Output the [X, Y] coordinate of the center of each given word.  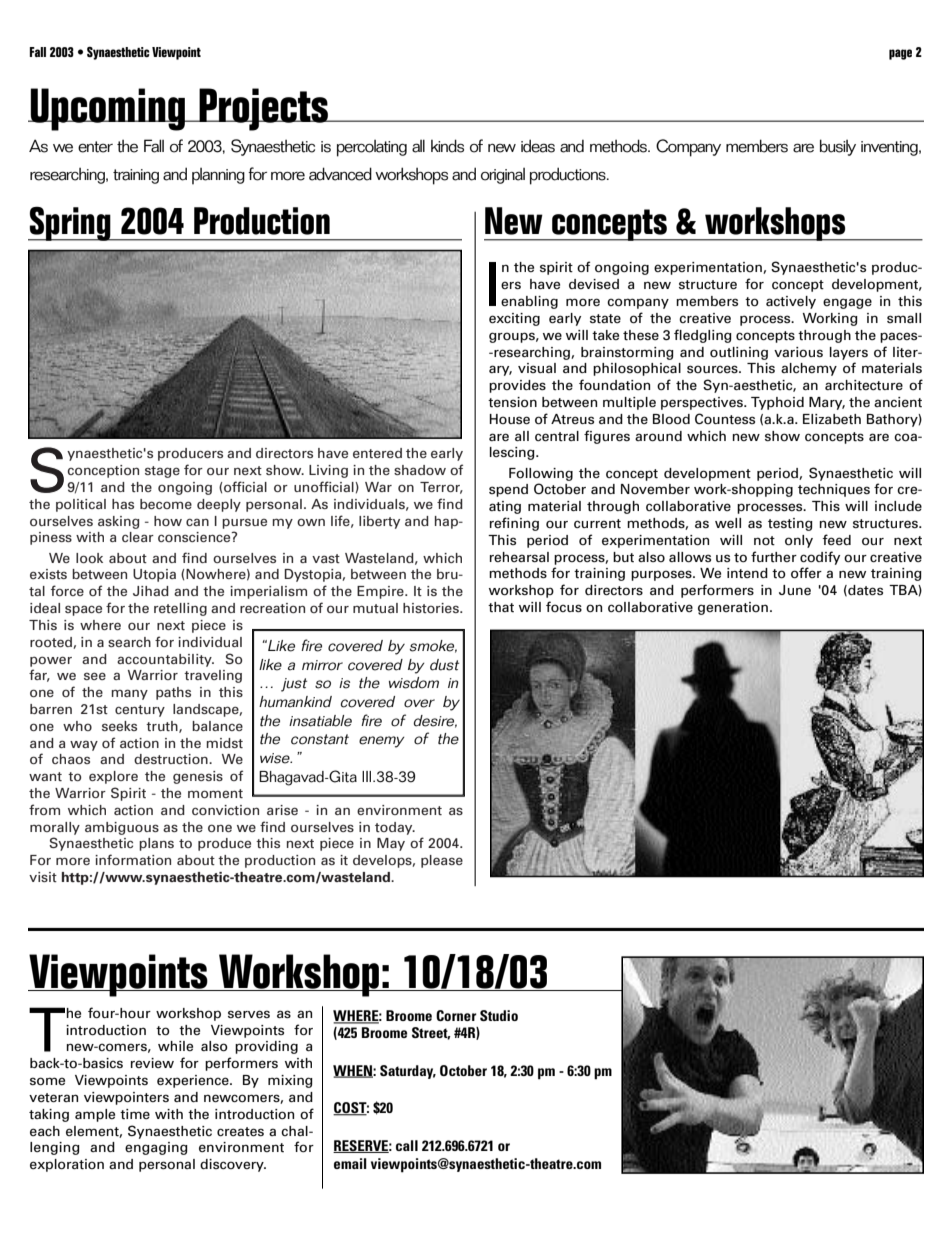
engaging [156, 1148]
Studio [499, 1015]
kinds [447, 146]
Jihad [151, 591]
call [407, 1145]
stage [162, 472]
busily [838, 147]
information [133, 859]
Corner [456, 1015]
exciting [514, 319]
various [798, 352]
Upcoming [108, 109]
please [442, 861]
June [795, 590]
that [501, 607]
